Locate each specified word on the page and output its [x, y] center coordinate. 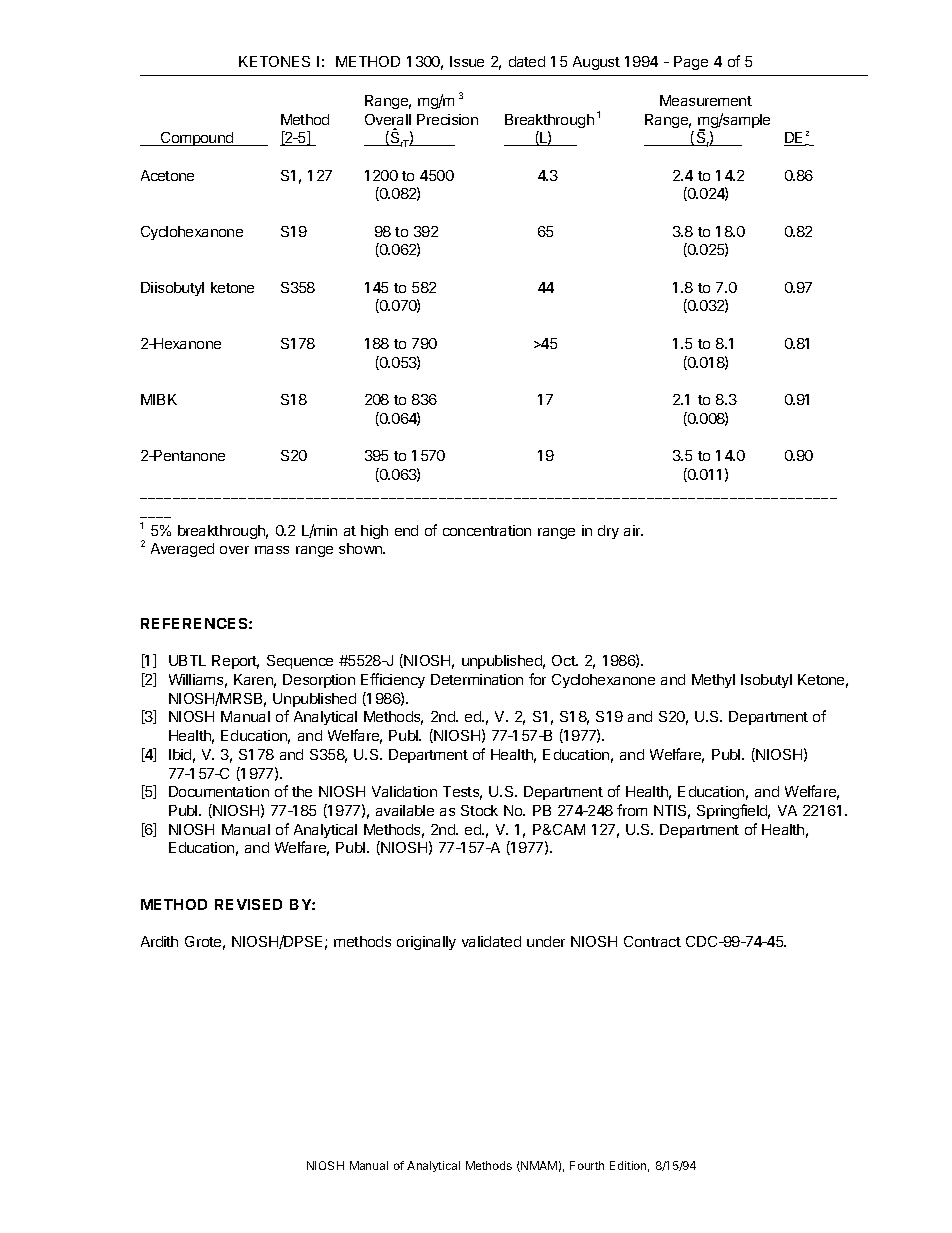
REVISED [248, 904]
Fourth [587, 1165]
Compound [197, 139]
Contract [652, 941]
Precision [447, 119]
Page [691, 63]
